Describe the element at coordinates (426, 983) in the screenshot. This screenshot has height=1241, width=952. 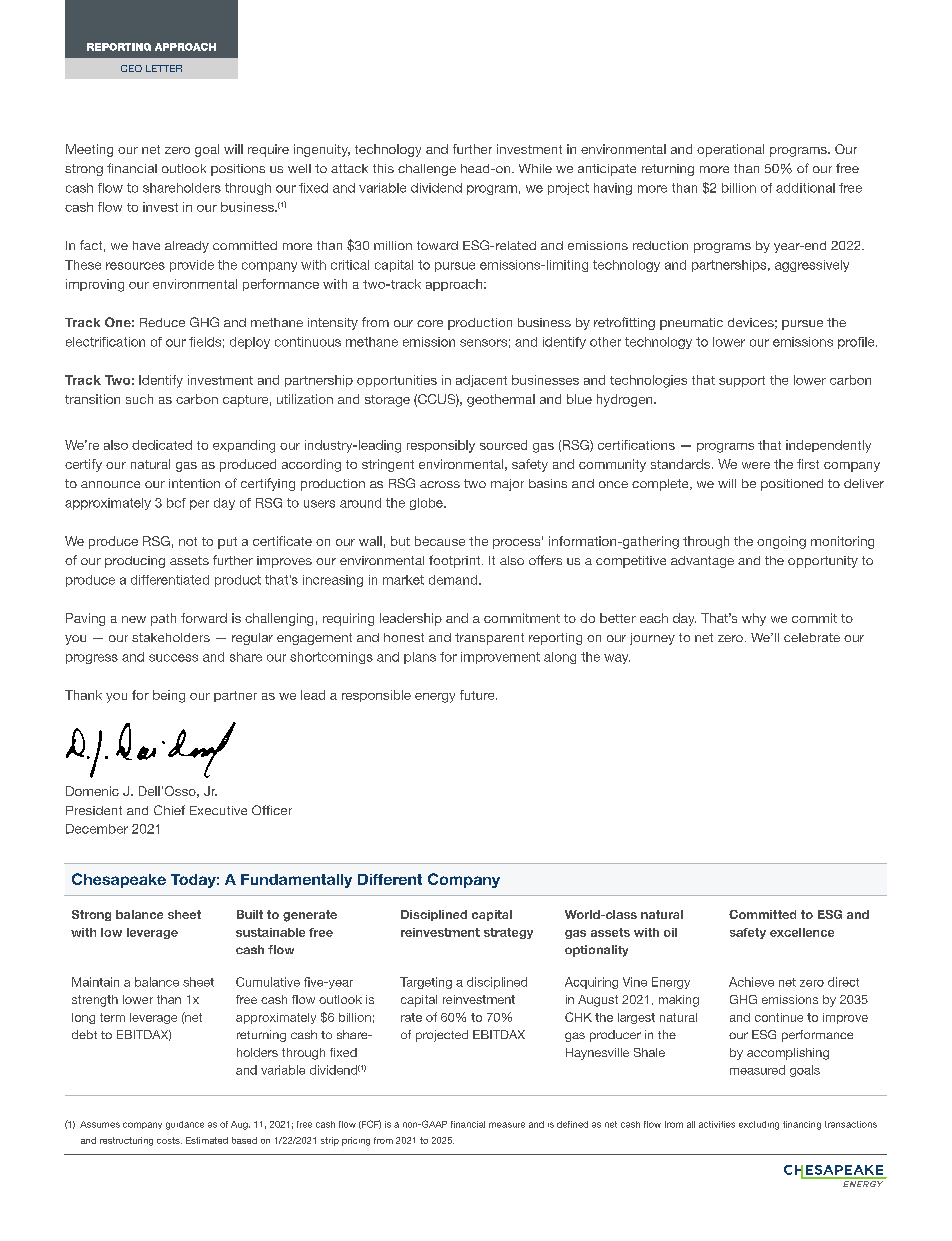
I see `Targeting` at that location.
